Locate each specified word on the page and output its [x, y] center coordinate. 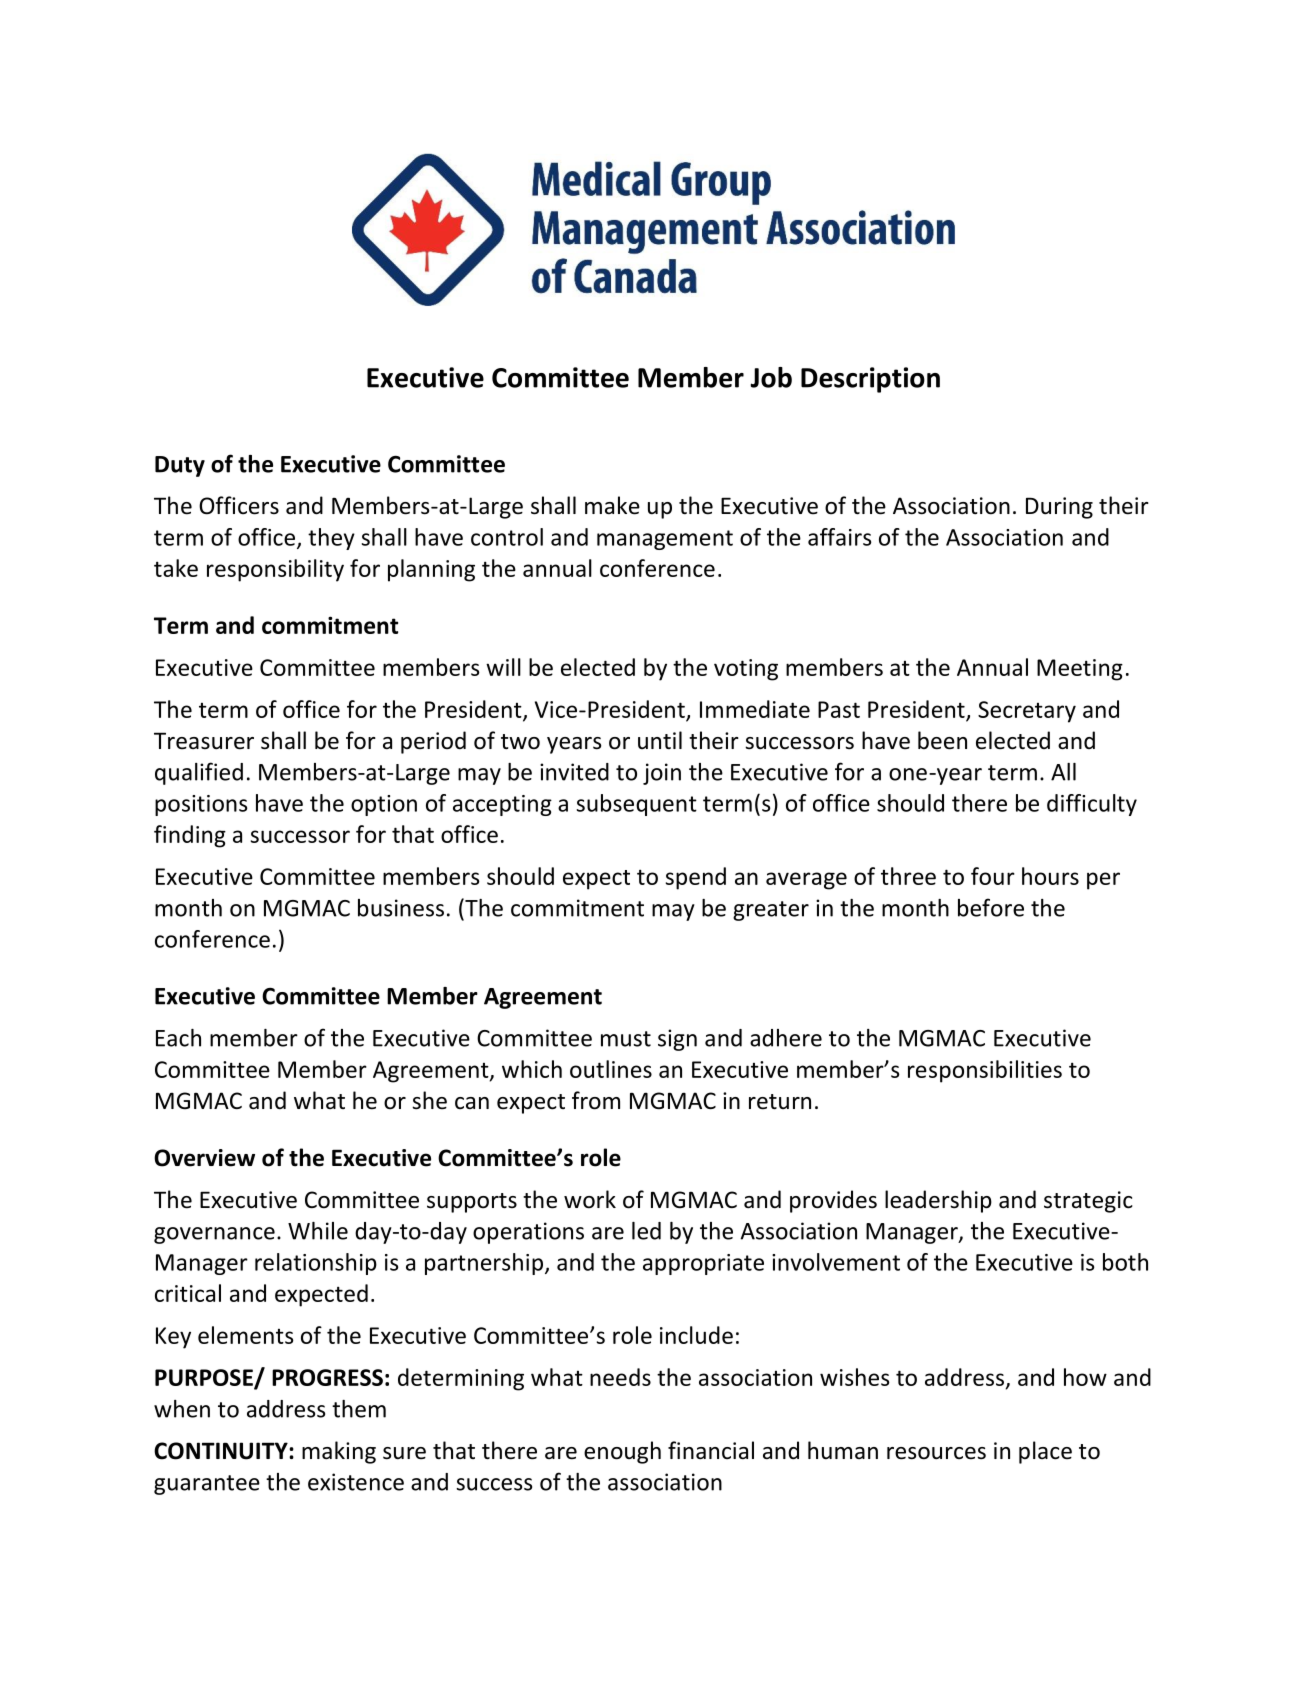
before [991, 907]
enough [622, 1452]
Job [771, 377]
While [318, 1231]
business [401, 908]
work [590, 1199]
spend [696, 878]
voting [746, 670]
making [339, 1452]
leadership [938, 1201]
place [1045, 1452]
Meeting [1080, 670]
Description [870, 380]
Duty [180, 466]
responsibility [275, 570]
